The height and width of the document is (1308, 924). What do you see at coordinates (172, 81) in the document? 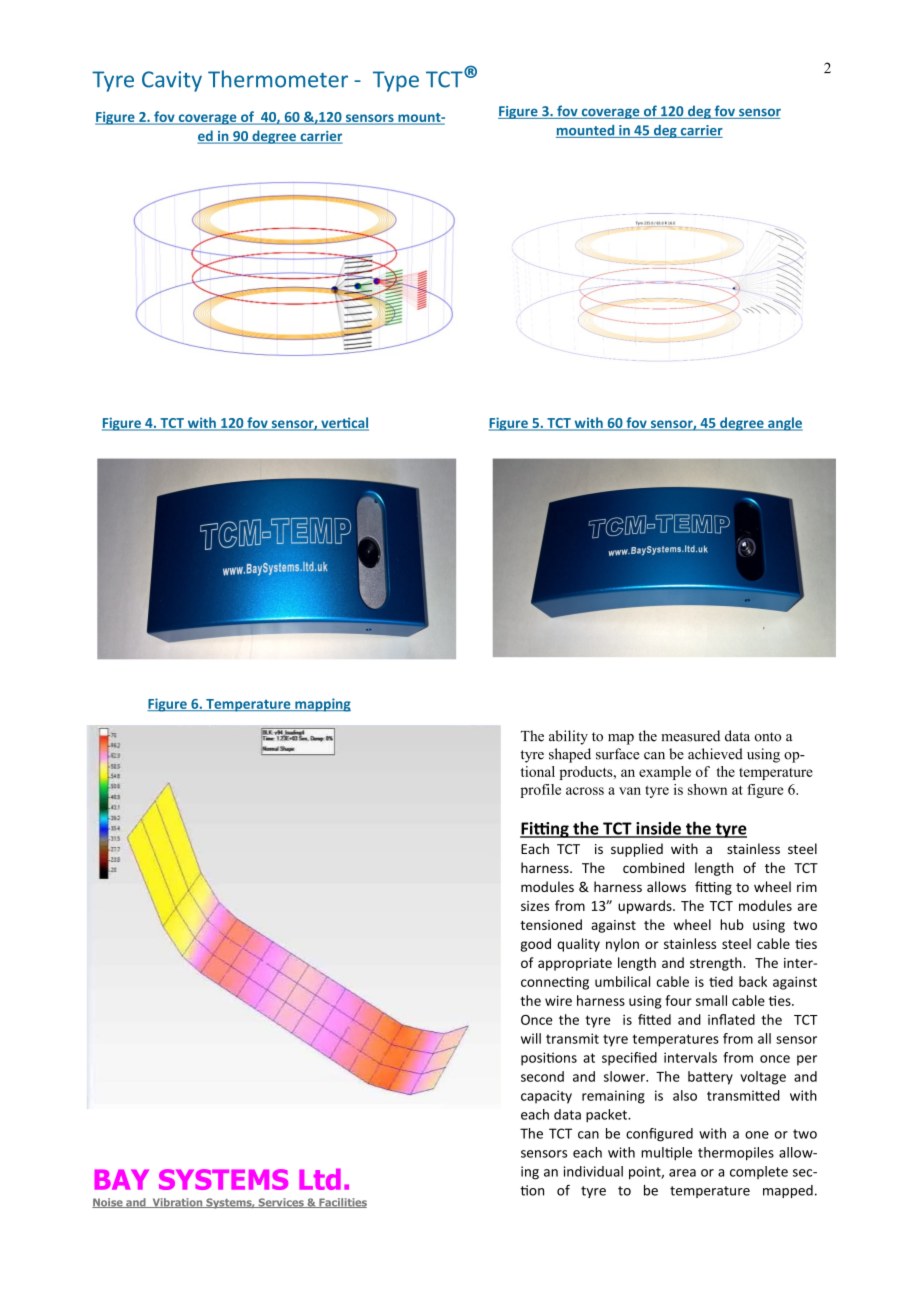
I see `Cavity` at bounding box center [172, 81].
